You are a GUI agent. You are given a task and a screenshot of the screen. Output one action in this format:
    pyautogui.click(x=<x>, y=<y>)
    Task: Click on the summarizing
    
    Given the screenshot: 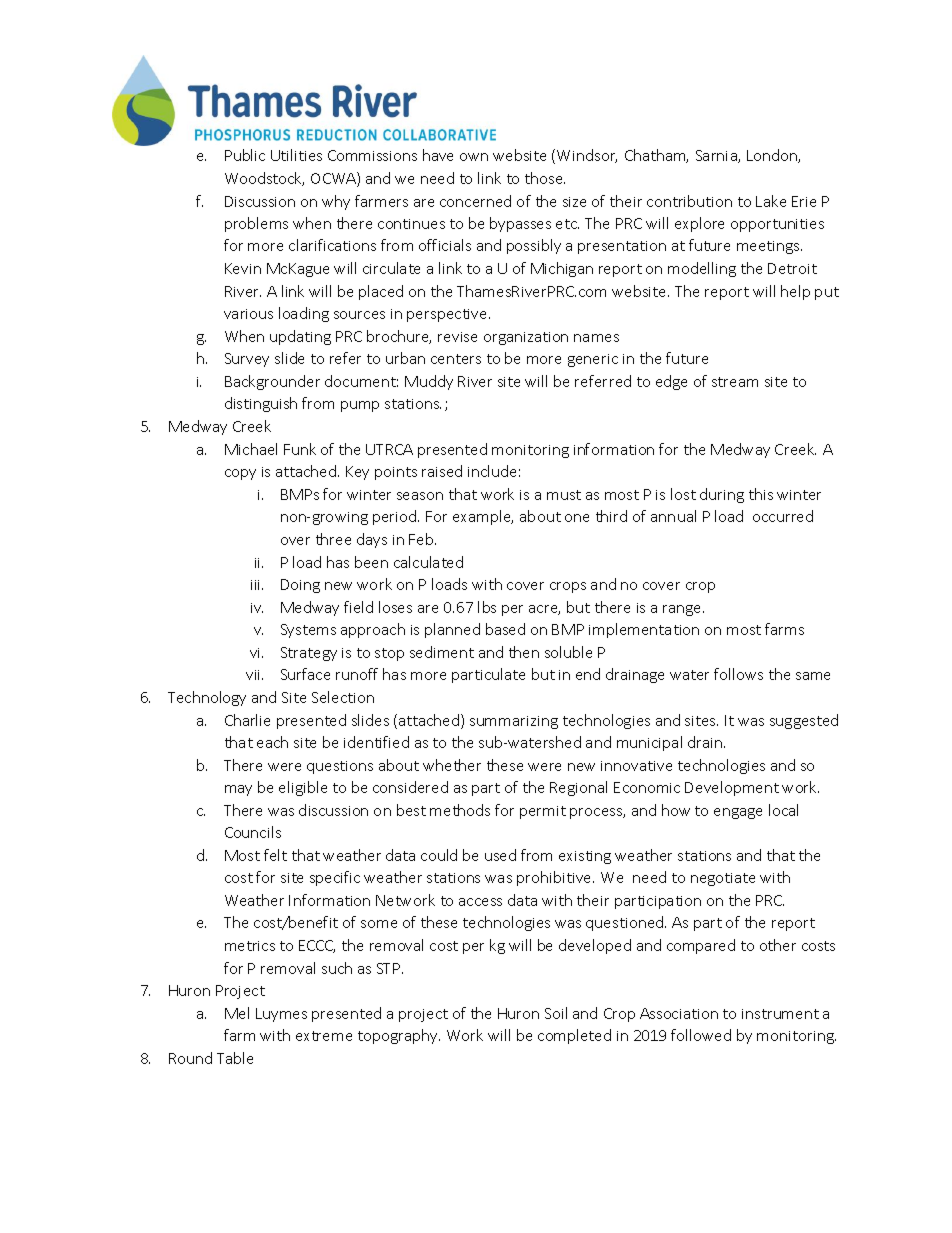 What is the action you would take?
    pyautogui.click(x=514, y=722)
